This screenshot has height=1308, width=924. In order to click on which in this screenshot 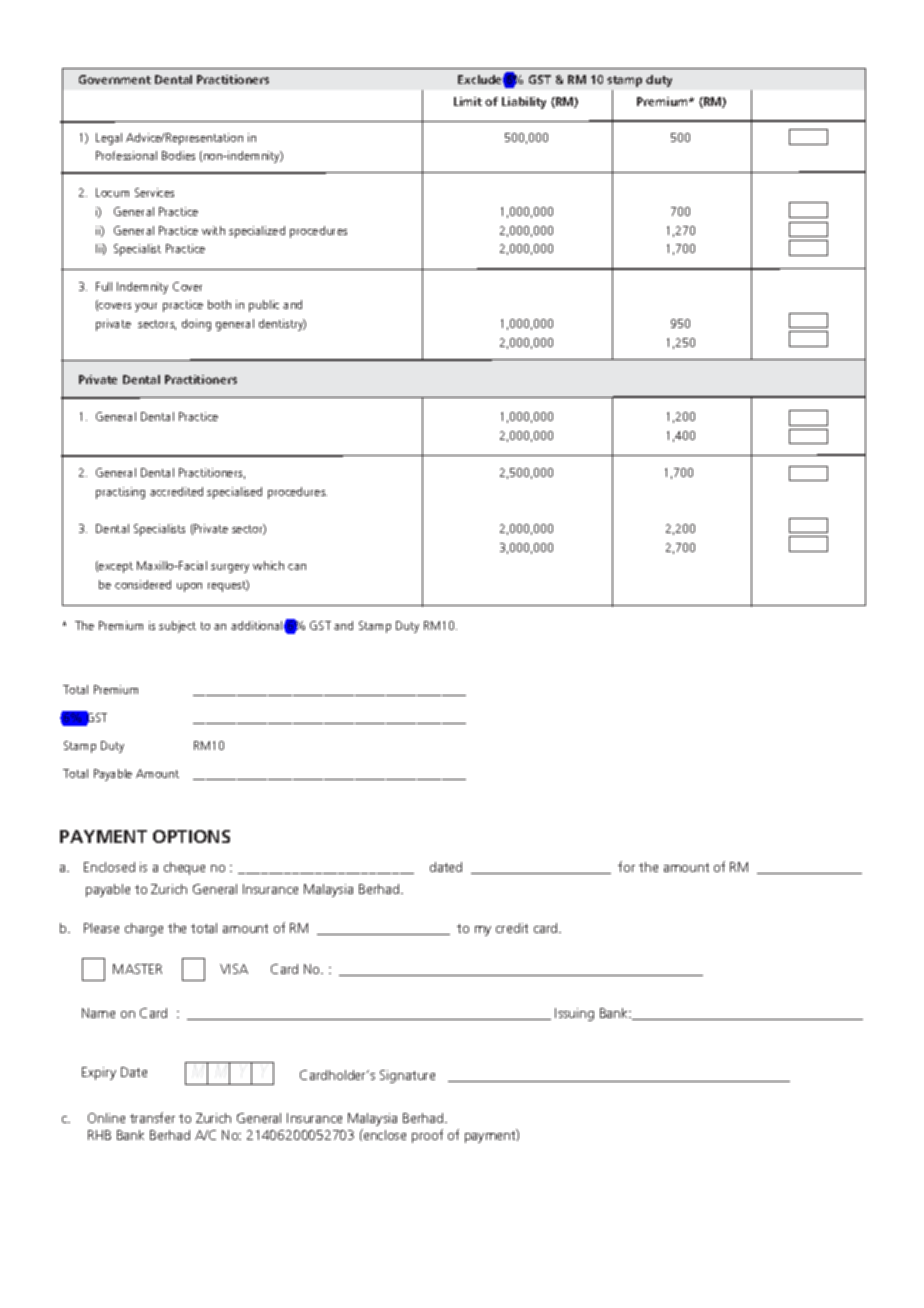, I will do `click(268, 565)`.
